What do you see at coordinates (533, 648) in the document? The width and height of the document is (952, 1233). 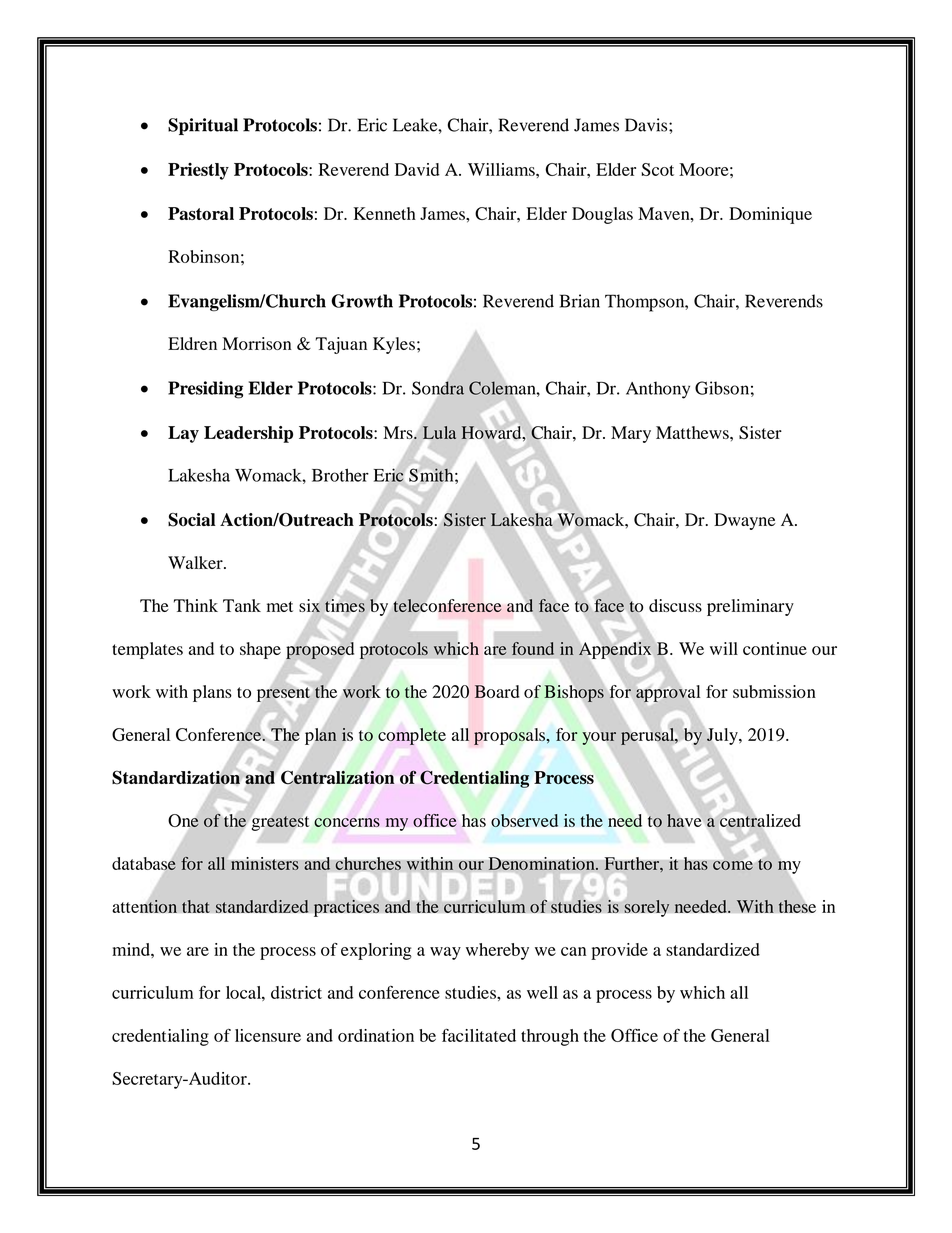 I see `found` at bounding box center [533, 648].
